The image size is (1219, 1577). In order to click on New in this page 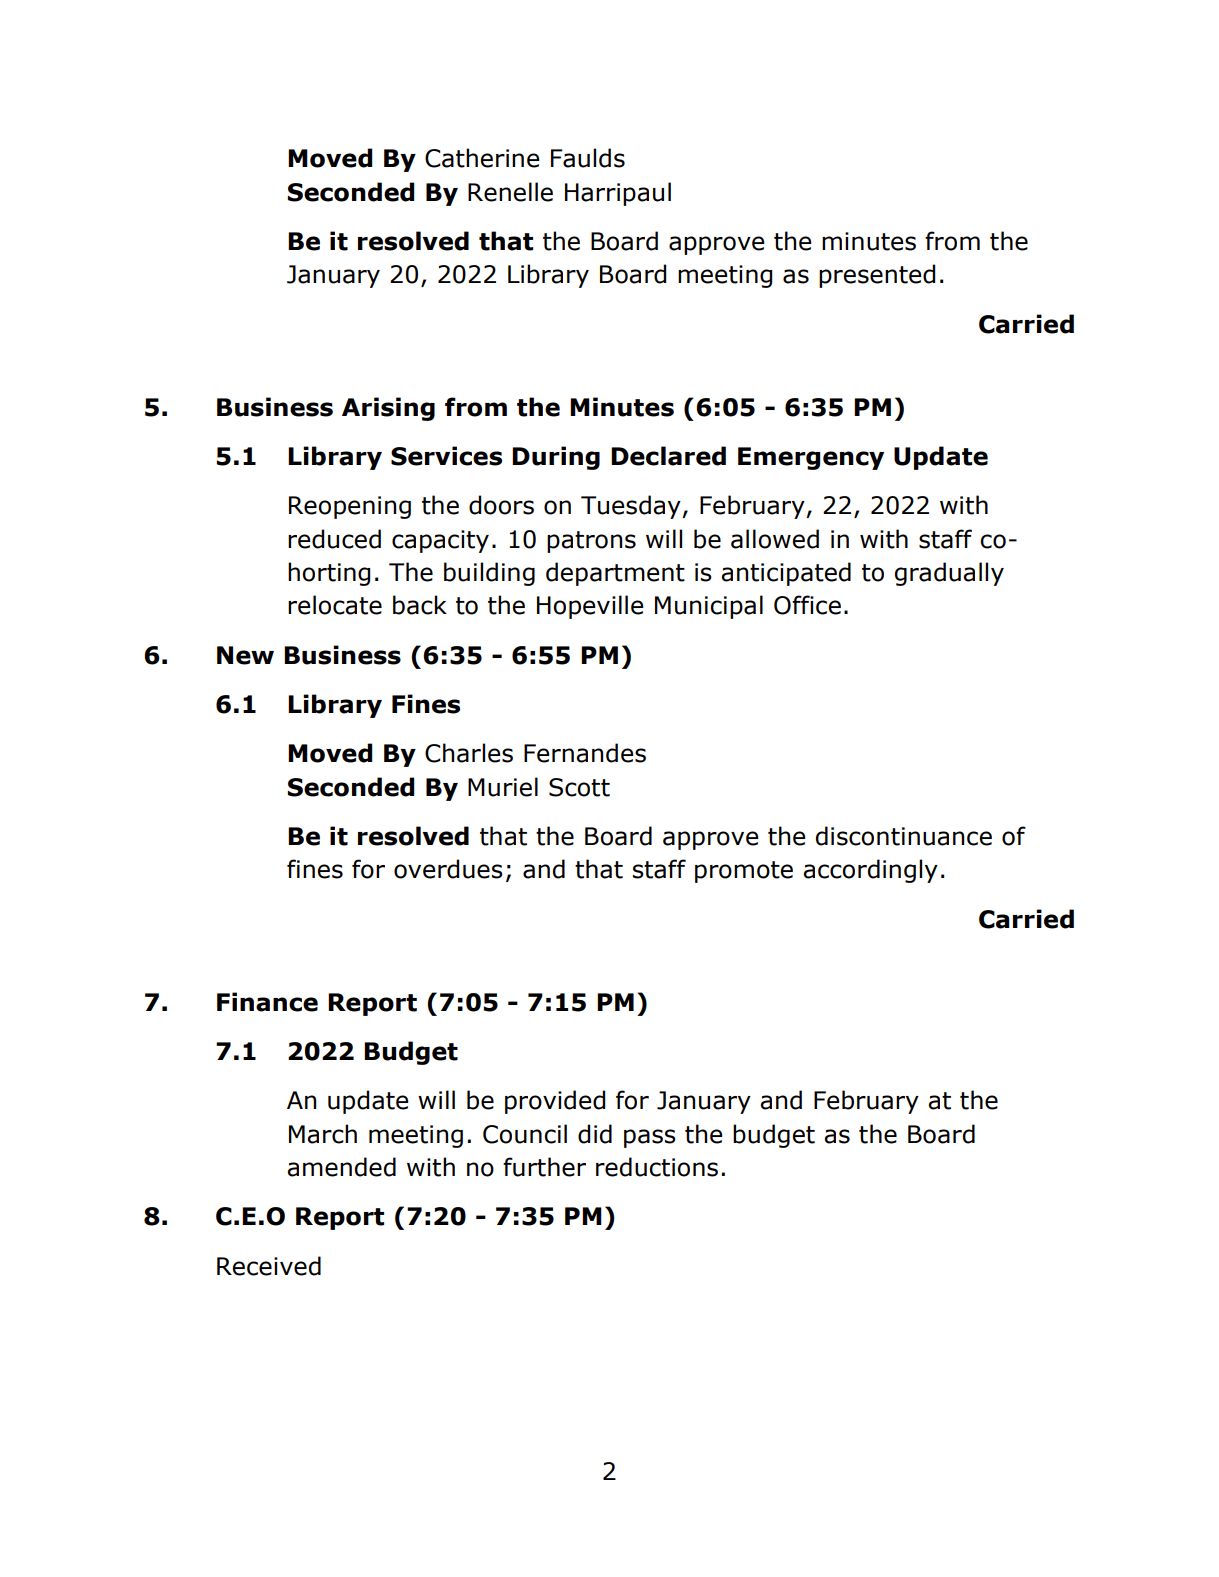, I will do `click(245, 655)`.
